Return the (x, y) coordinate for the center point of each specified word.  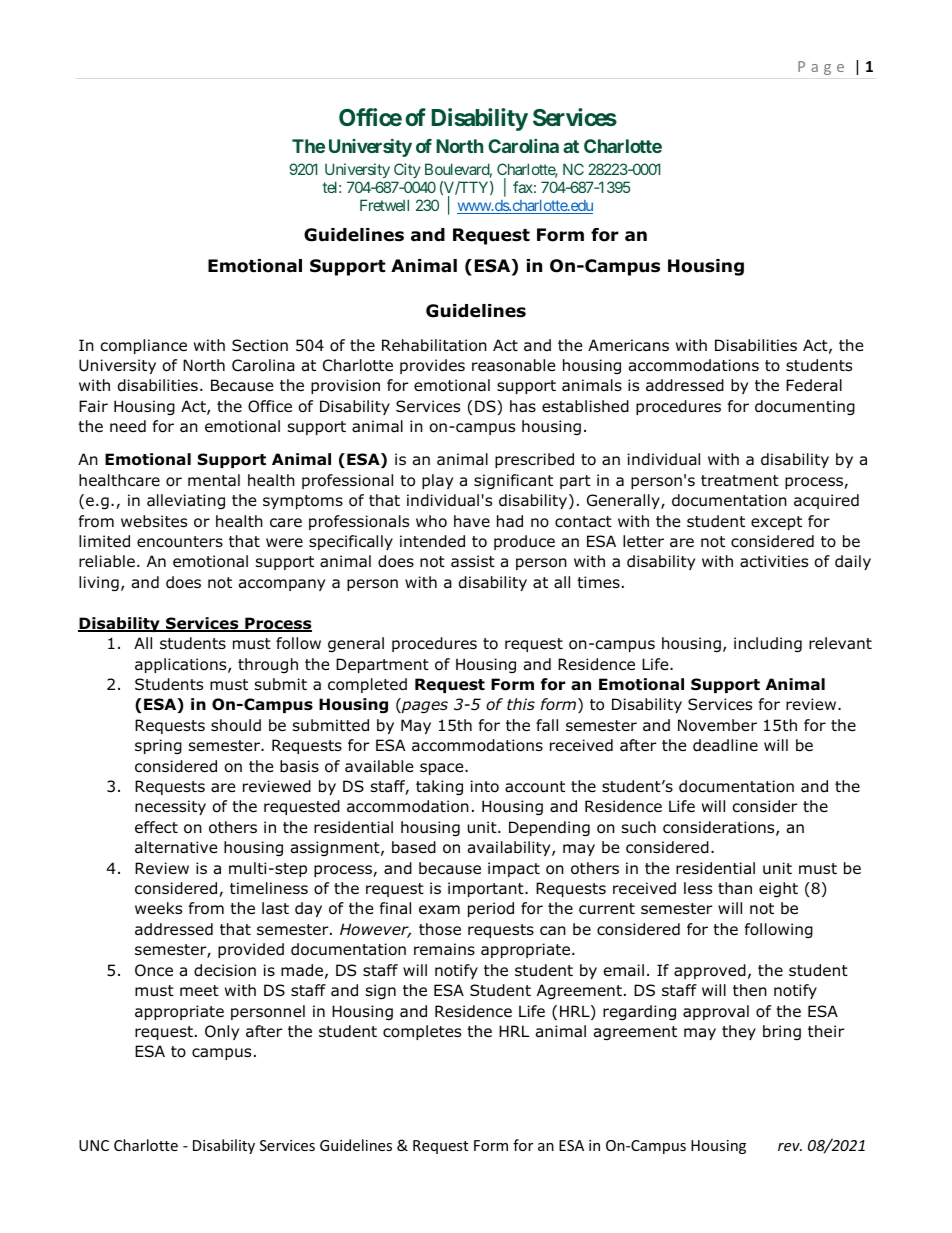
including (768, 644)
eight (778, 889)
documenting (805, 407)
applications (182, 665)
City (407, 170)
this (521, 704)
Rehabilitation (434, 345)
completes (422, 1032)
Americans (628, 345)
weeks (158, 908)
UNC (94, 1145)
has (523, 406)
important (487, 889)
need (128, 426)
